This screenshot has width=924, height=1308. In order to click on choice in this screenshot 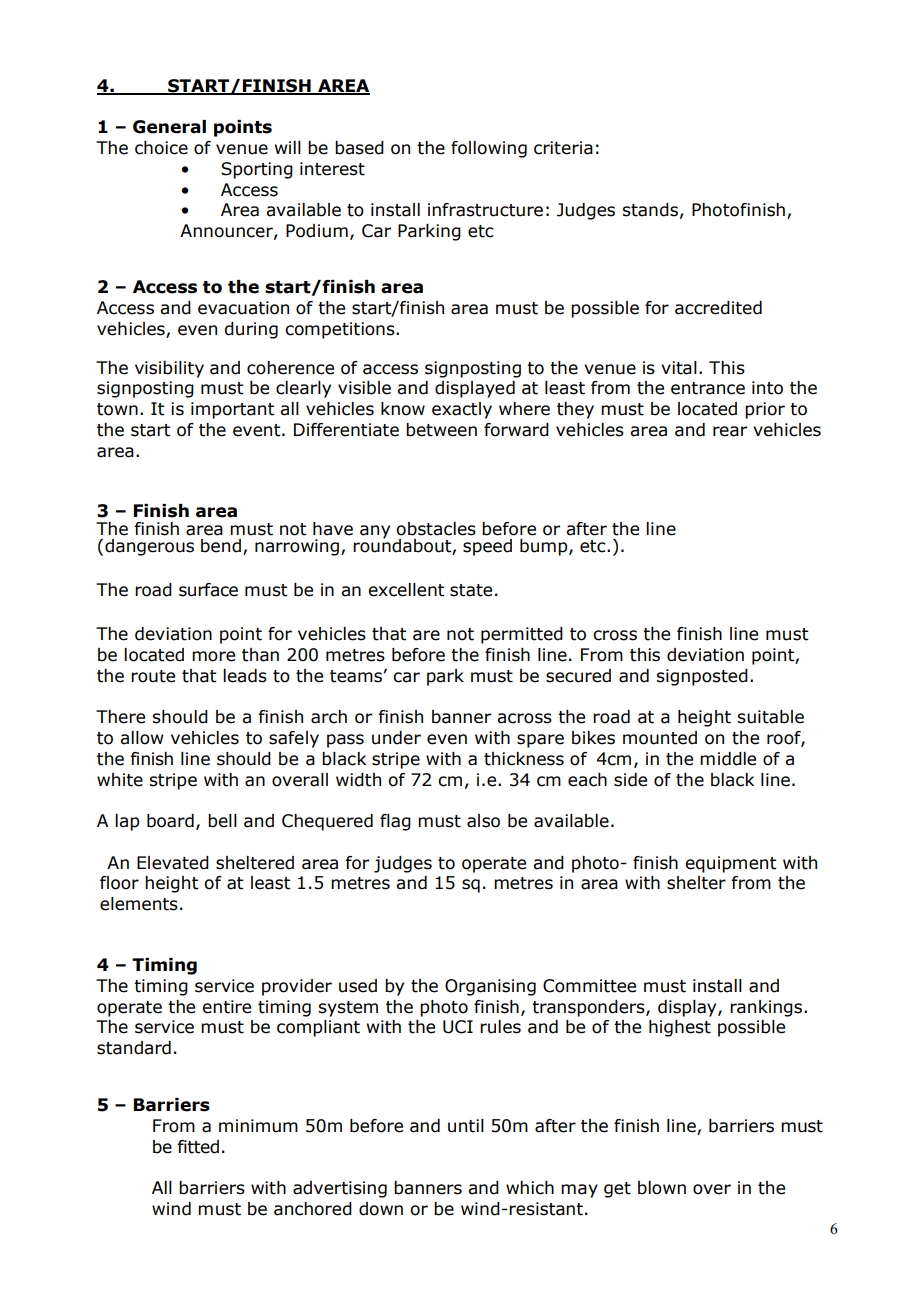, I will do `click(161, 148)`.
